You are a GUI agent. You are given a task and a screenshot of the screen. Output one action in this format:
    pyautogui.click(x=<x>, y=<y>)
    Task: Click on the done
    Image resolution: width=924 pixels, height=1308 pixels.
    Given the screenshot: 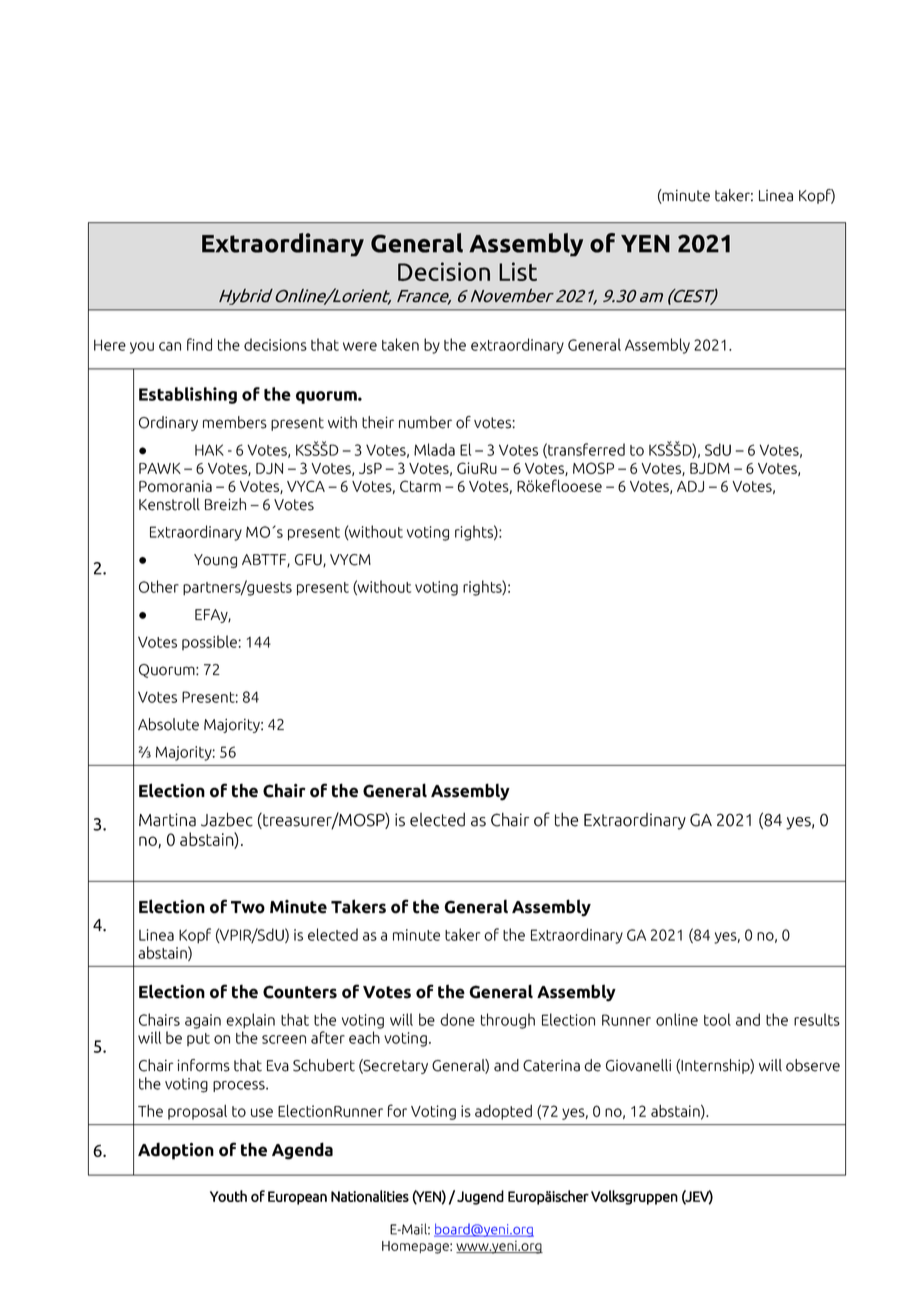 What is the action you would take?
    pyautogui.click(x=457, y=1019)
